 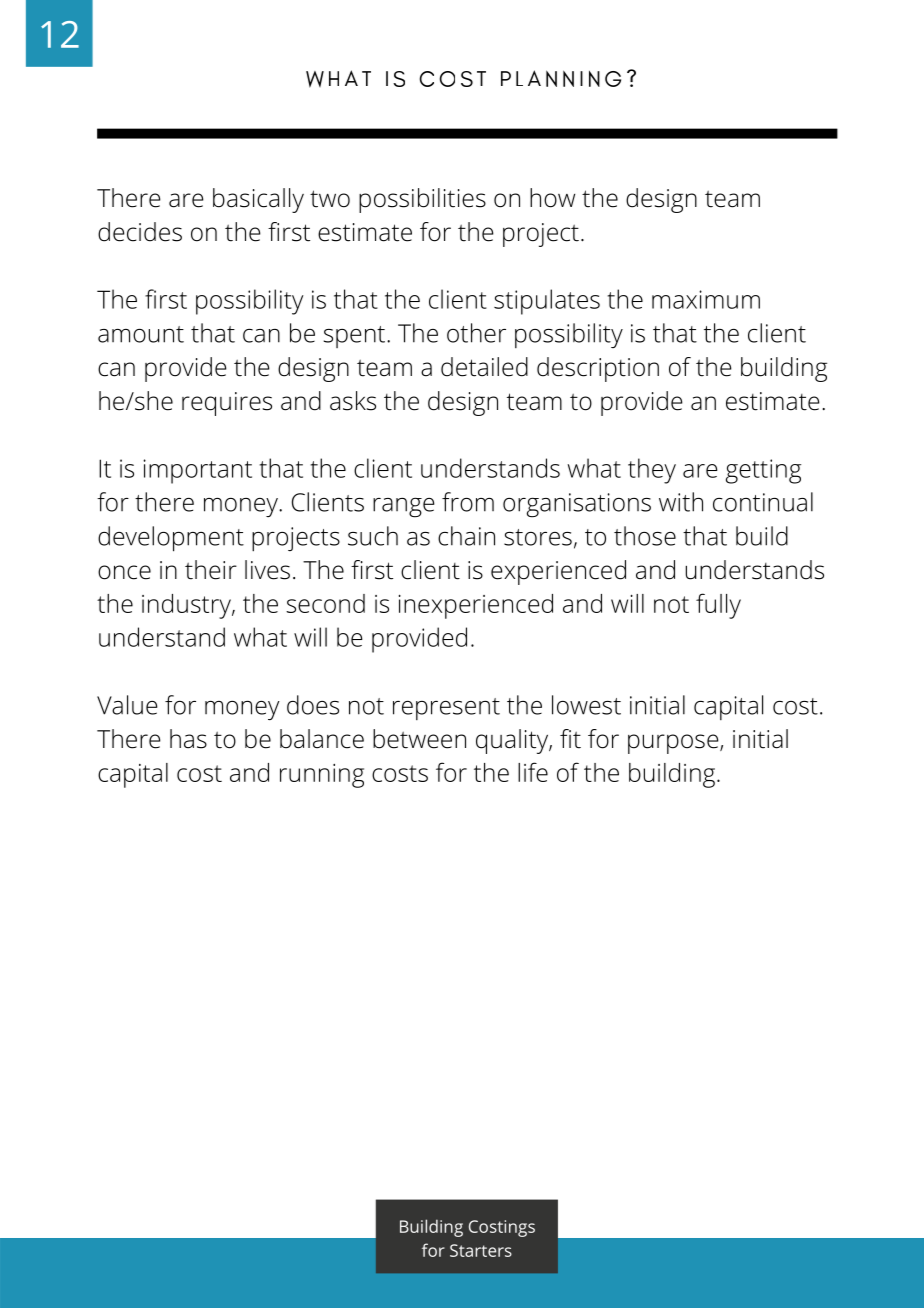 I want to click on decides, so click(x=140, y=232).
